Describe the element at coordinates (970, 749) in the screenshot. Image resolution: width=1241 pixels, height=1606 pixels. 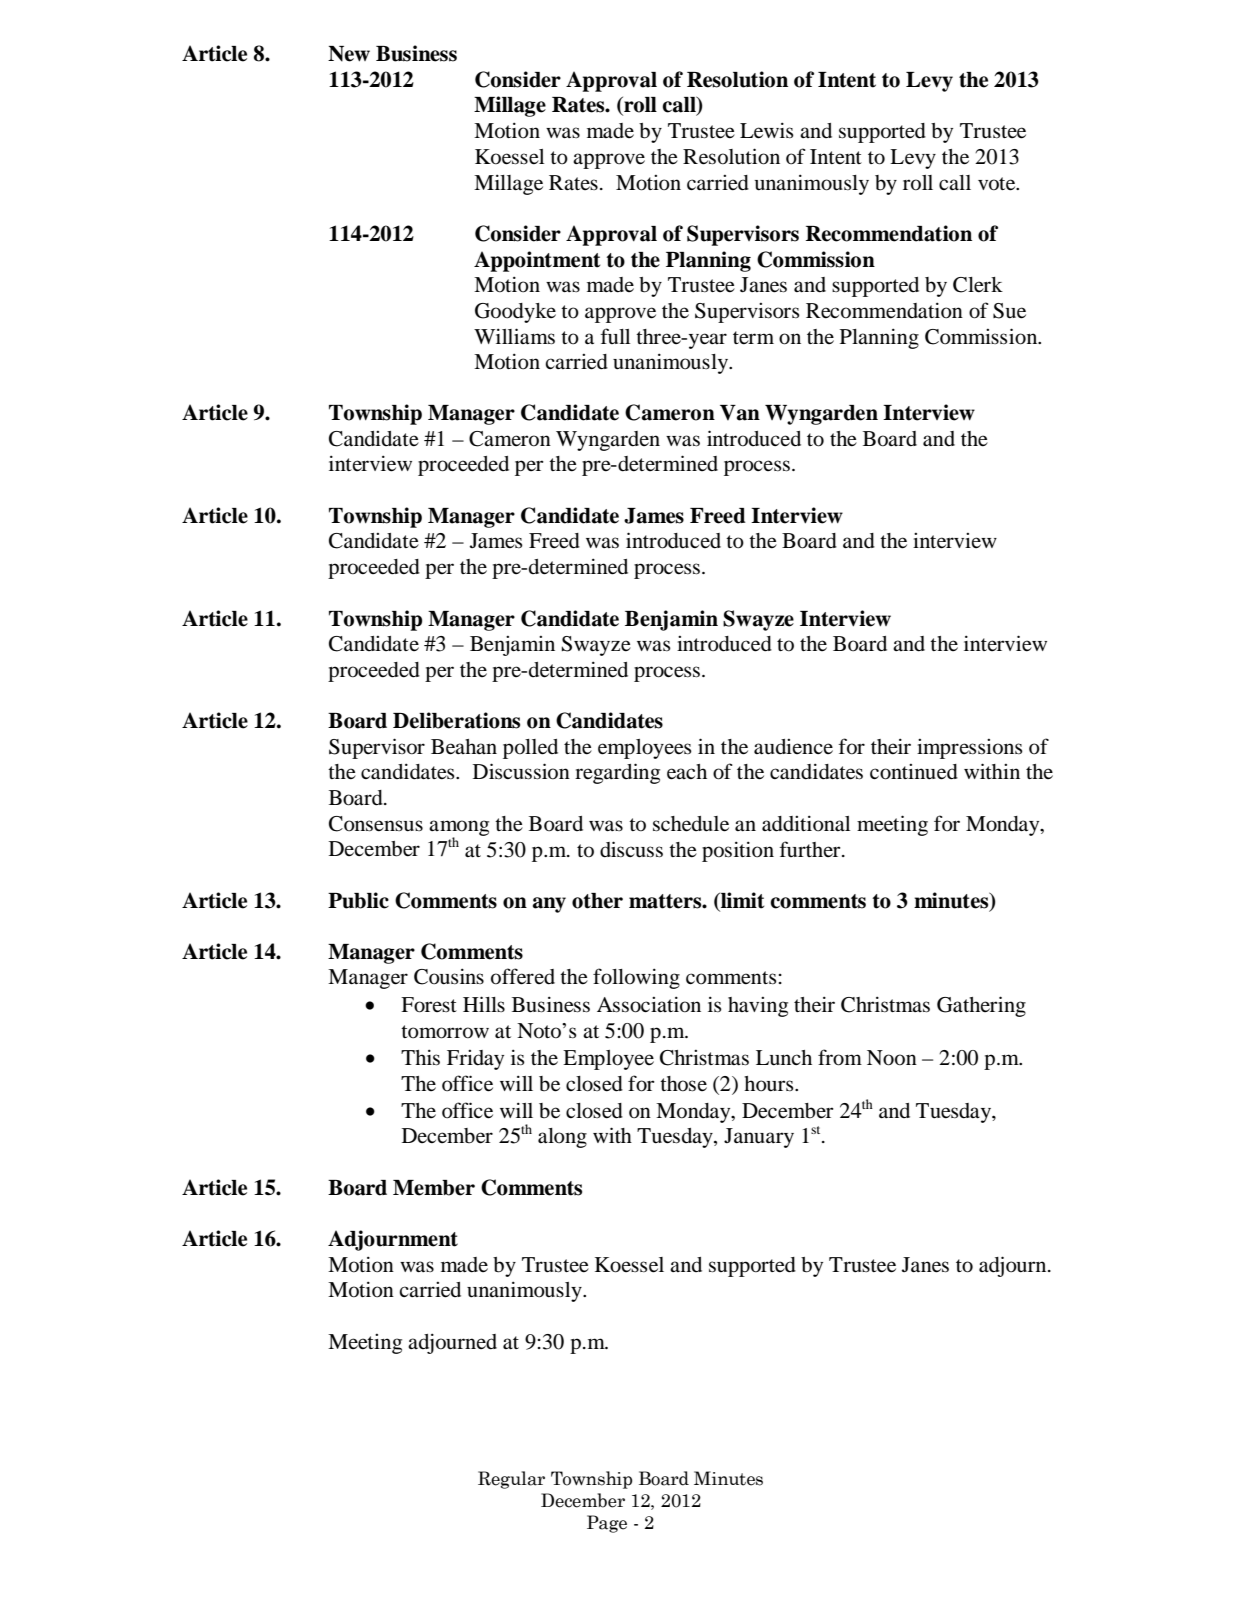
I see `impressions` at that location.
